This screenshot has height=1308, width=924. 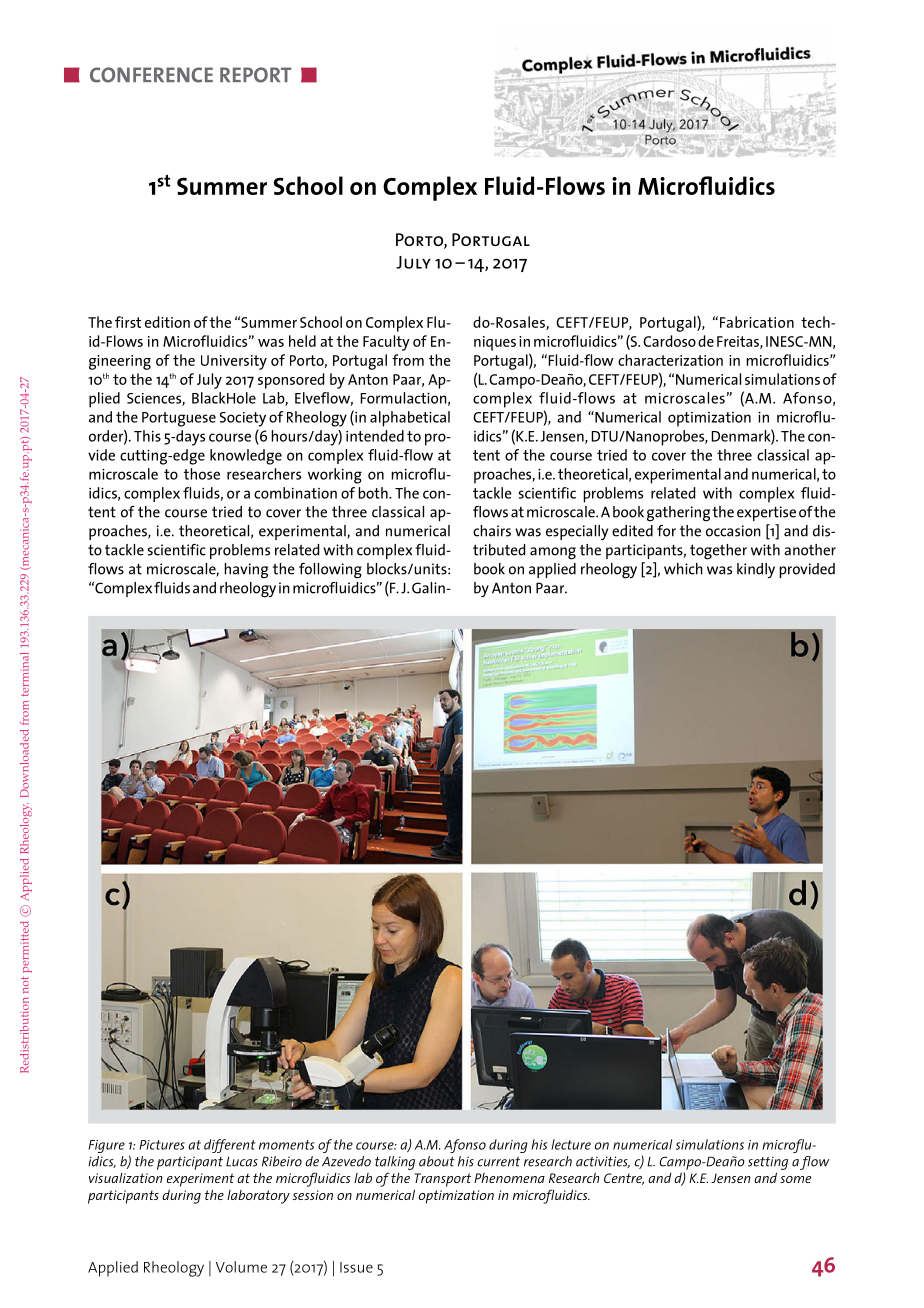 What do you see at coordinates (442, 1180) in the screenshot?
I see `Transport` at bounding box center [442, 1180].
